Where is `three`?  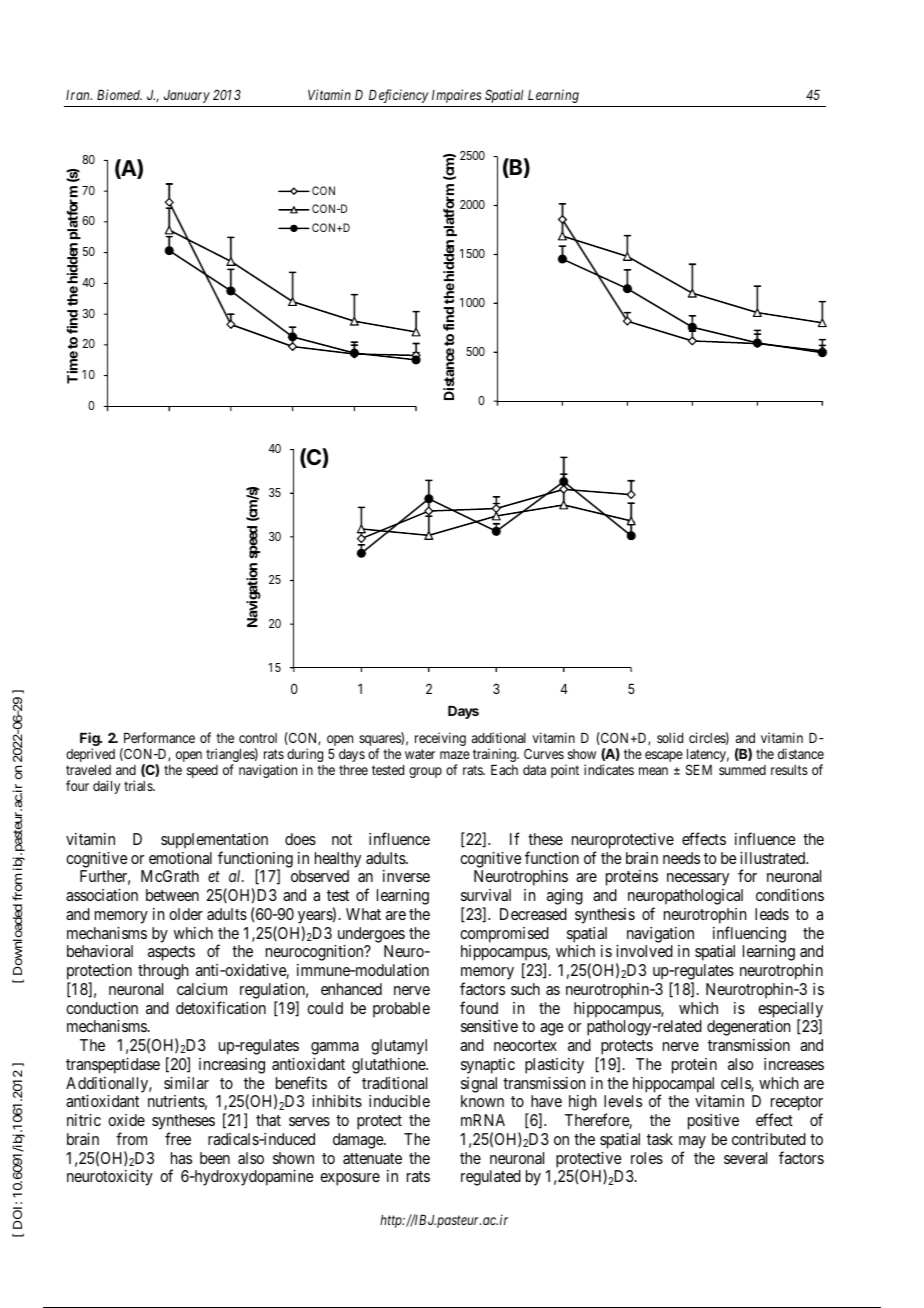 three is located at coordinates (353, 770).
